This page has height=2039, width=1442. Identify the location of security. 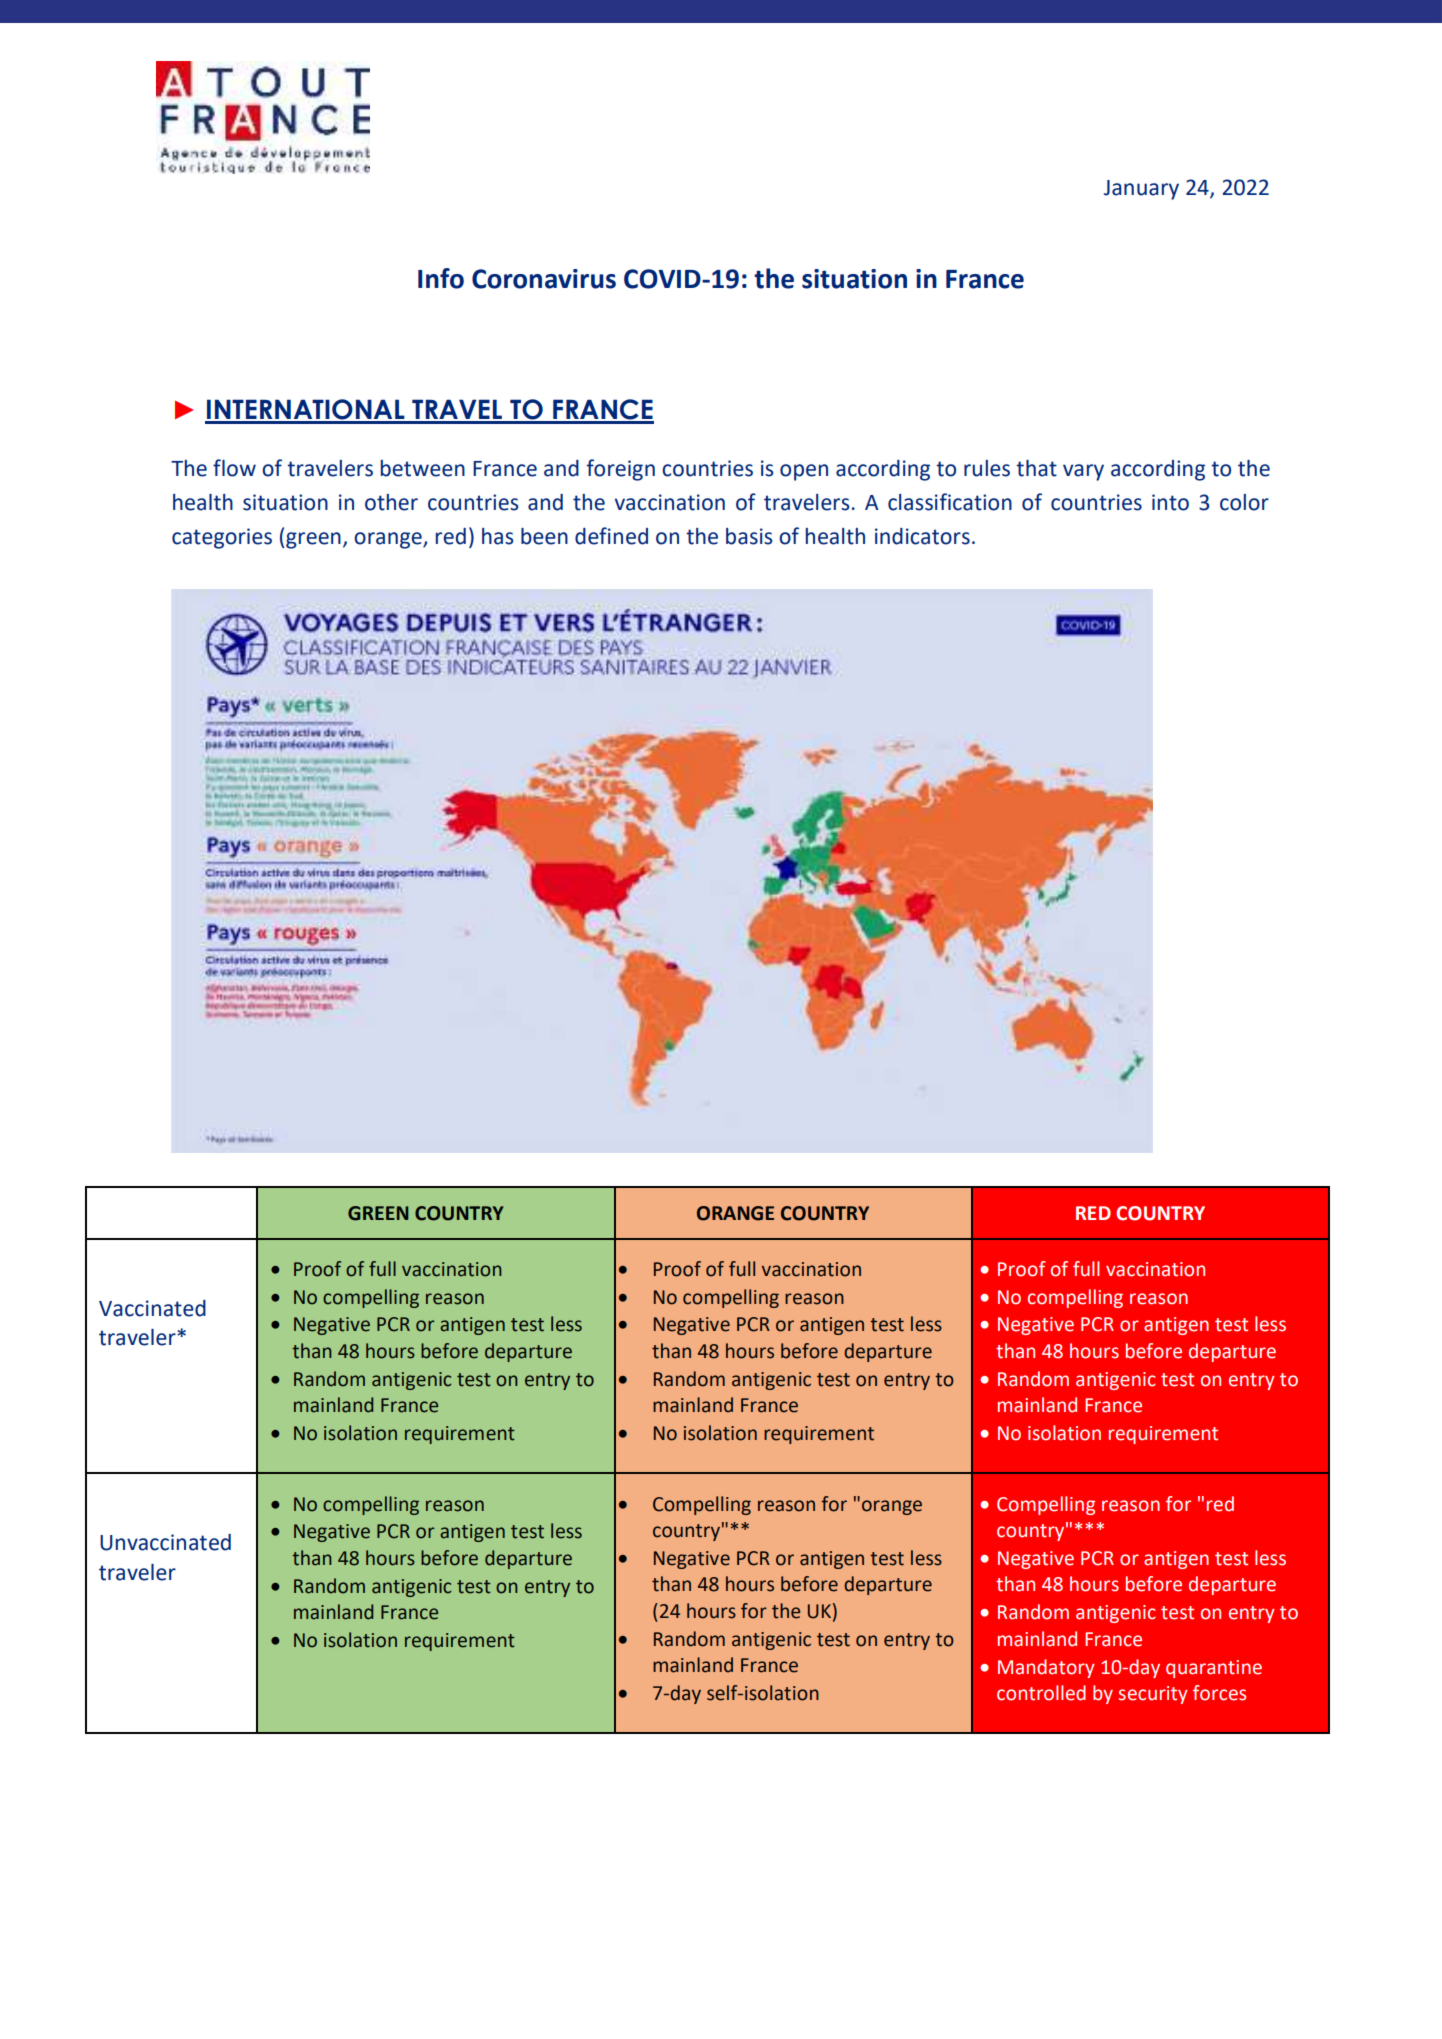
(1152, 1695).
